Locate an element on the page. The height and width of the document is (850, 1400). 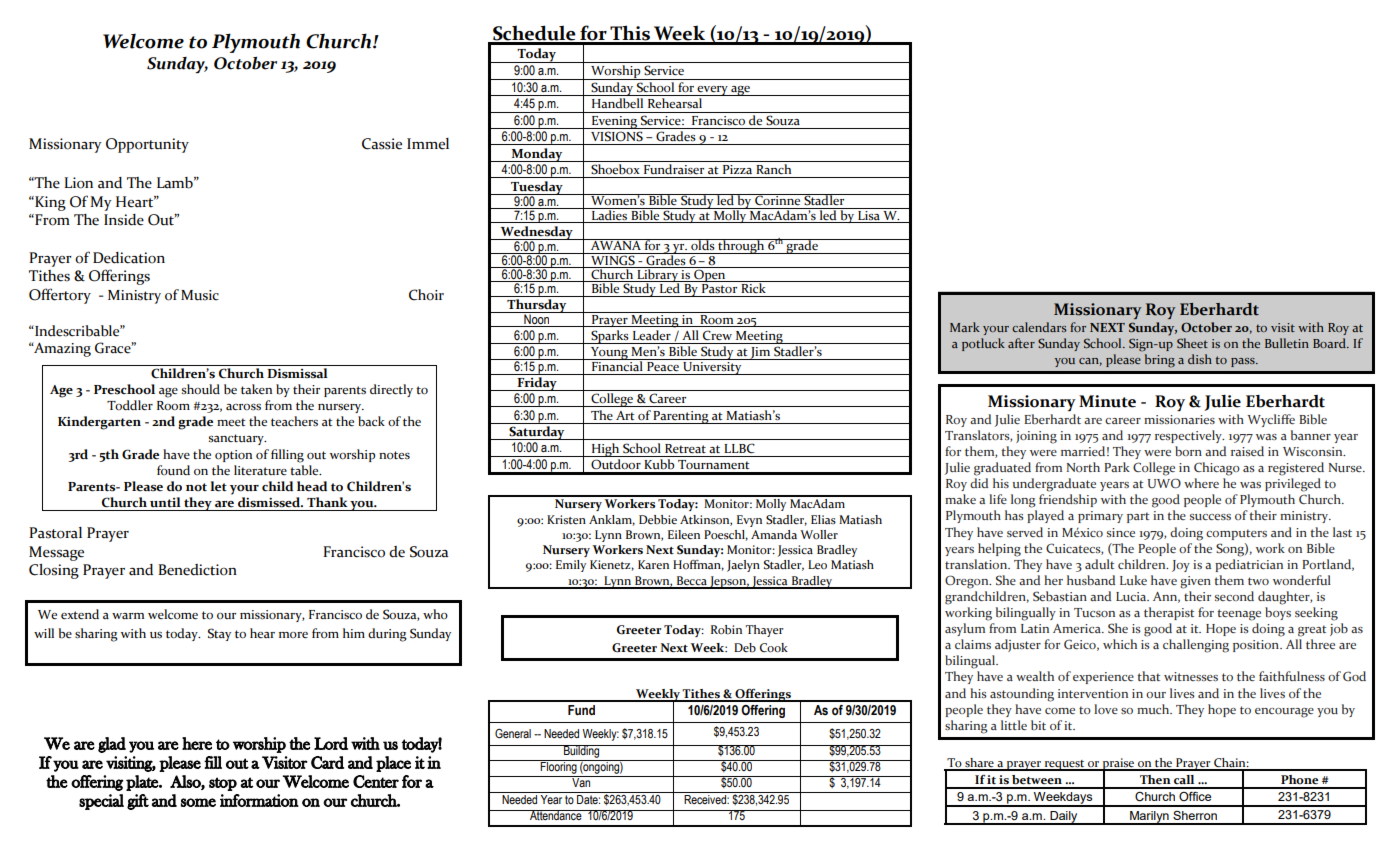
Jim is located at coordinates (761, 353).
